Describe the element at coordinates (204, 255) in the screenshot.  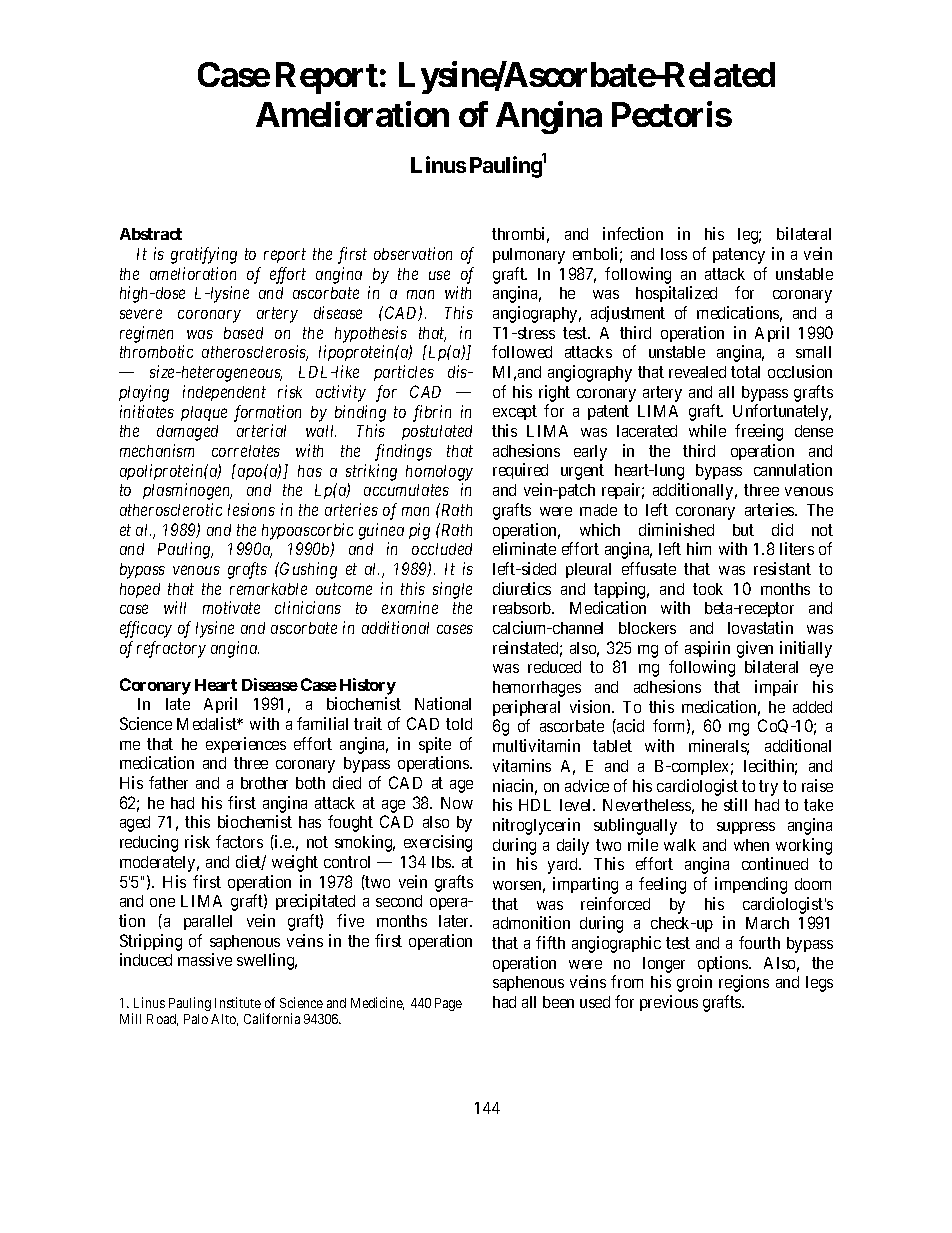
I see `gratifying` at that location.
